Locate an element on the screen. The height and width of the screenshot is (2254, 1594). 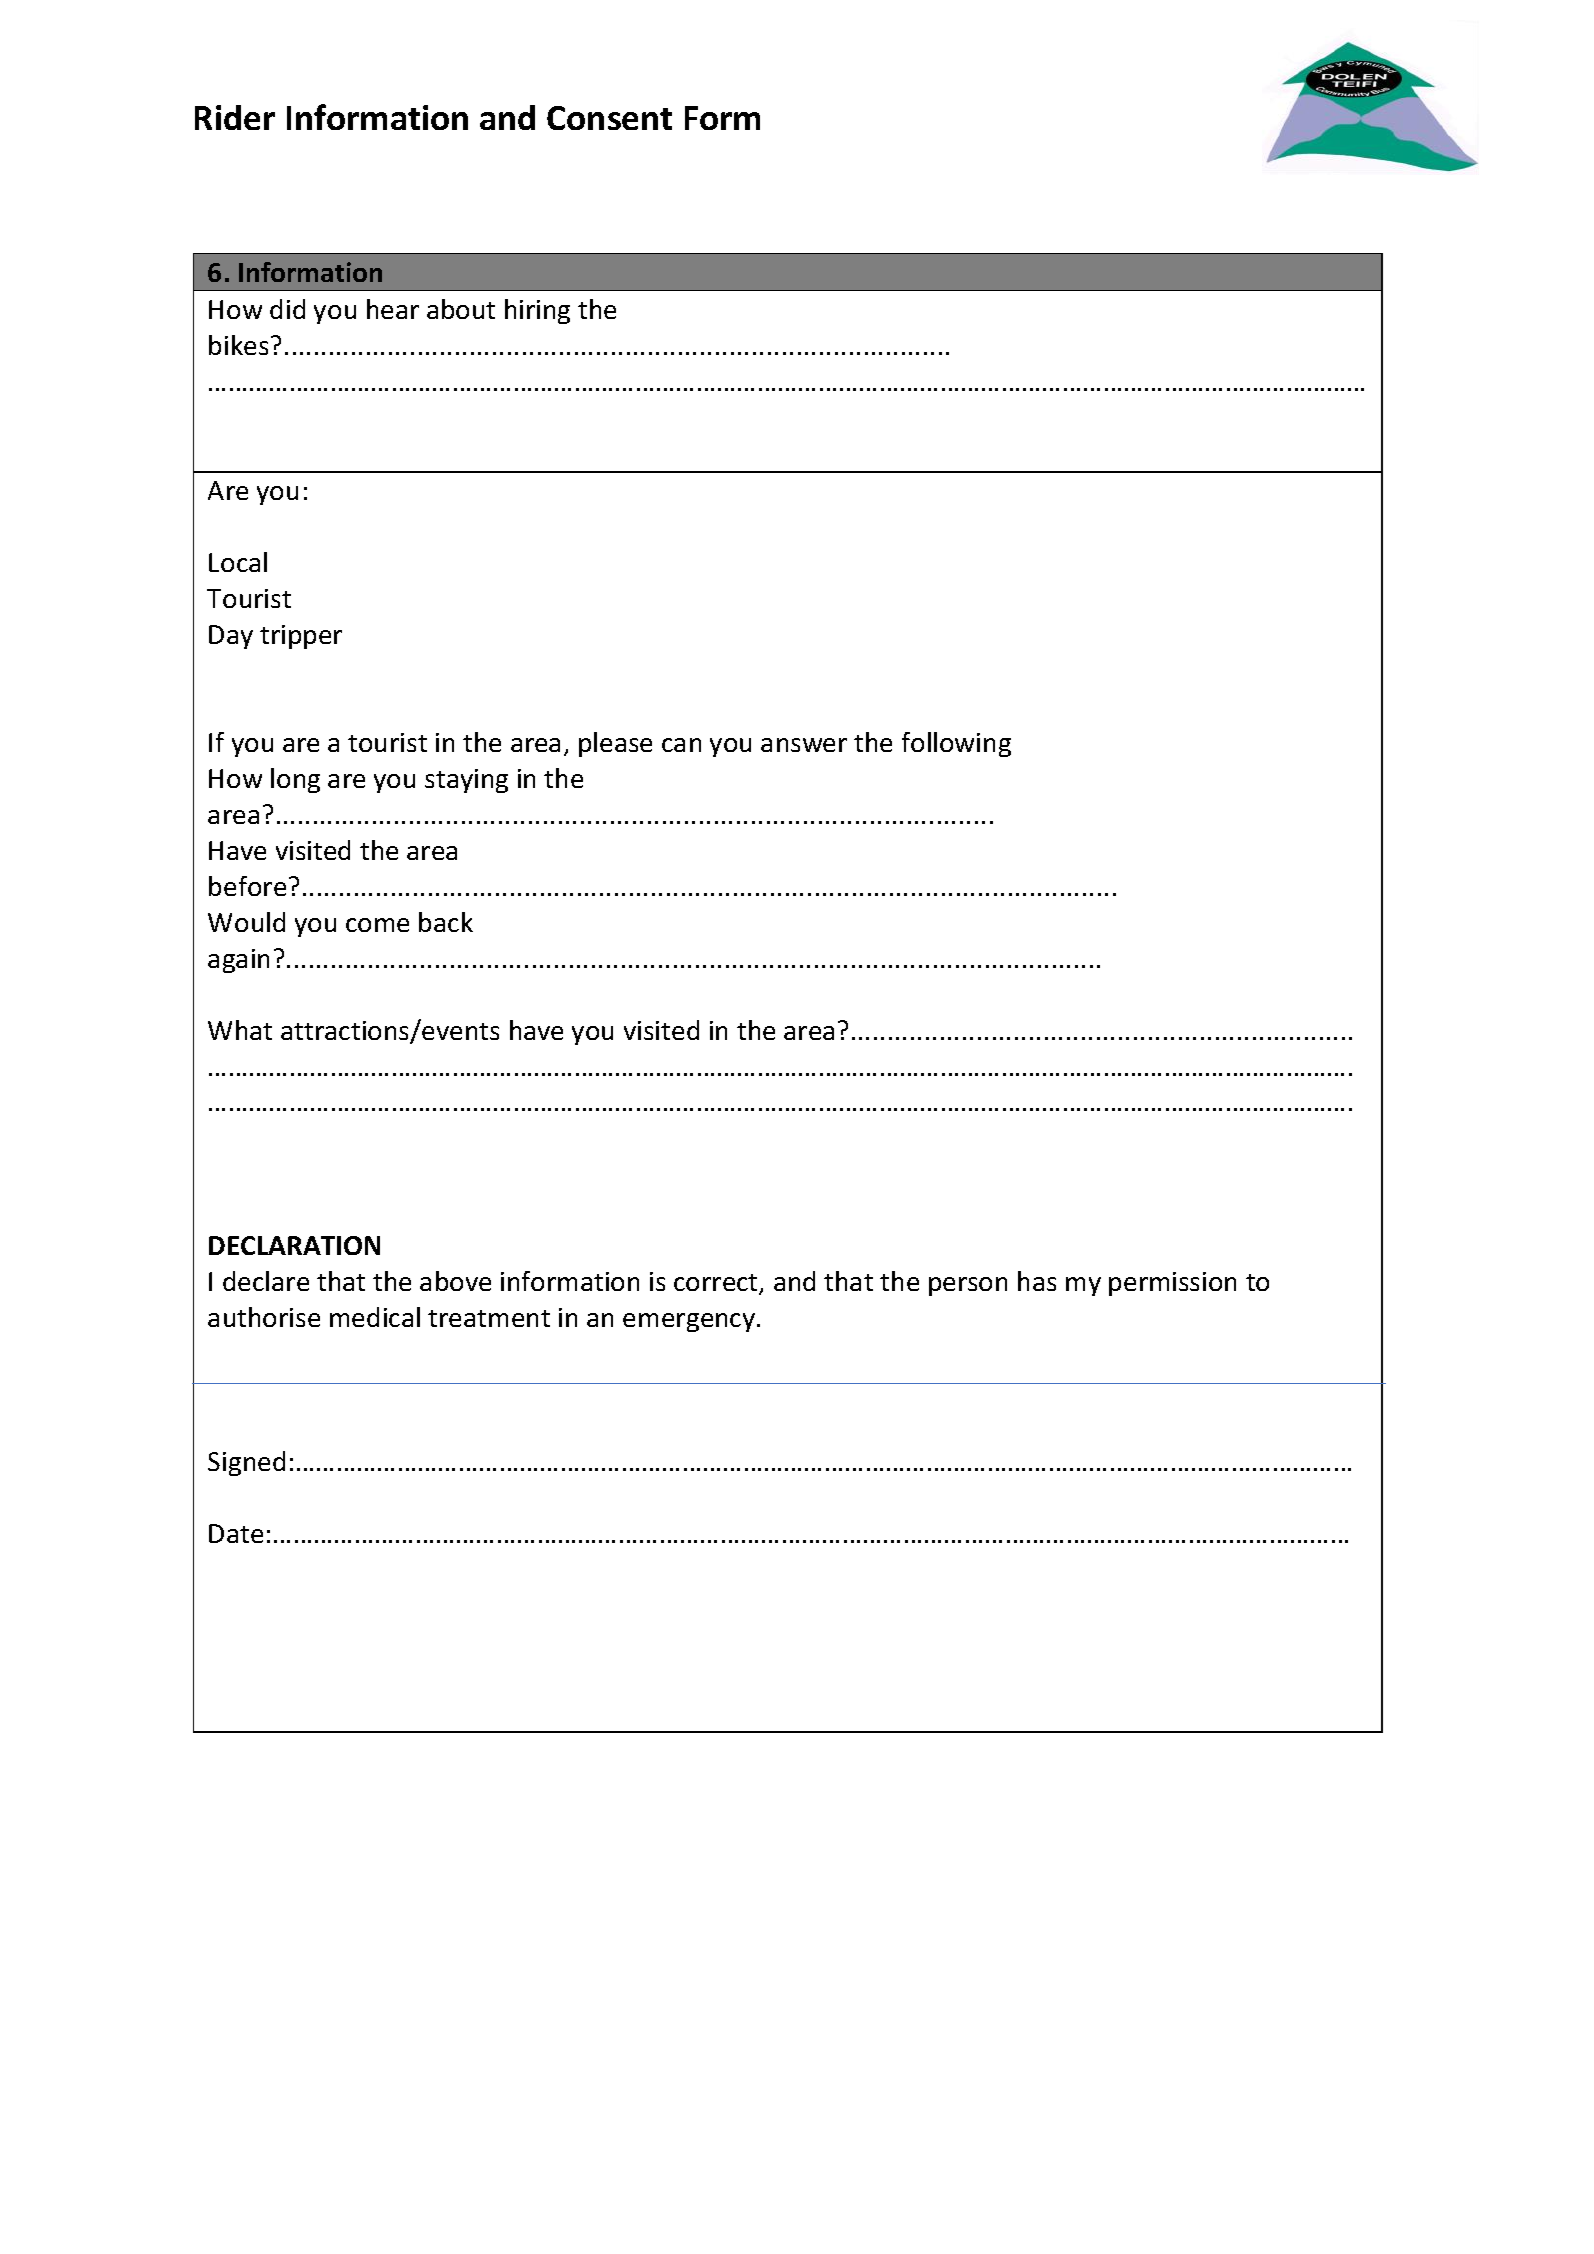
Rider is located at coordinates (235, 117).
